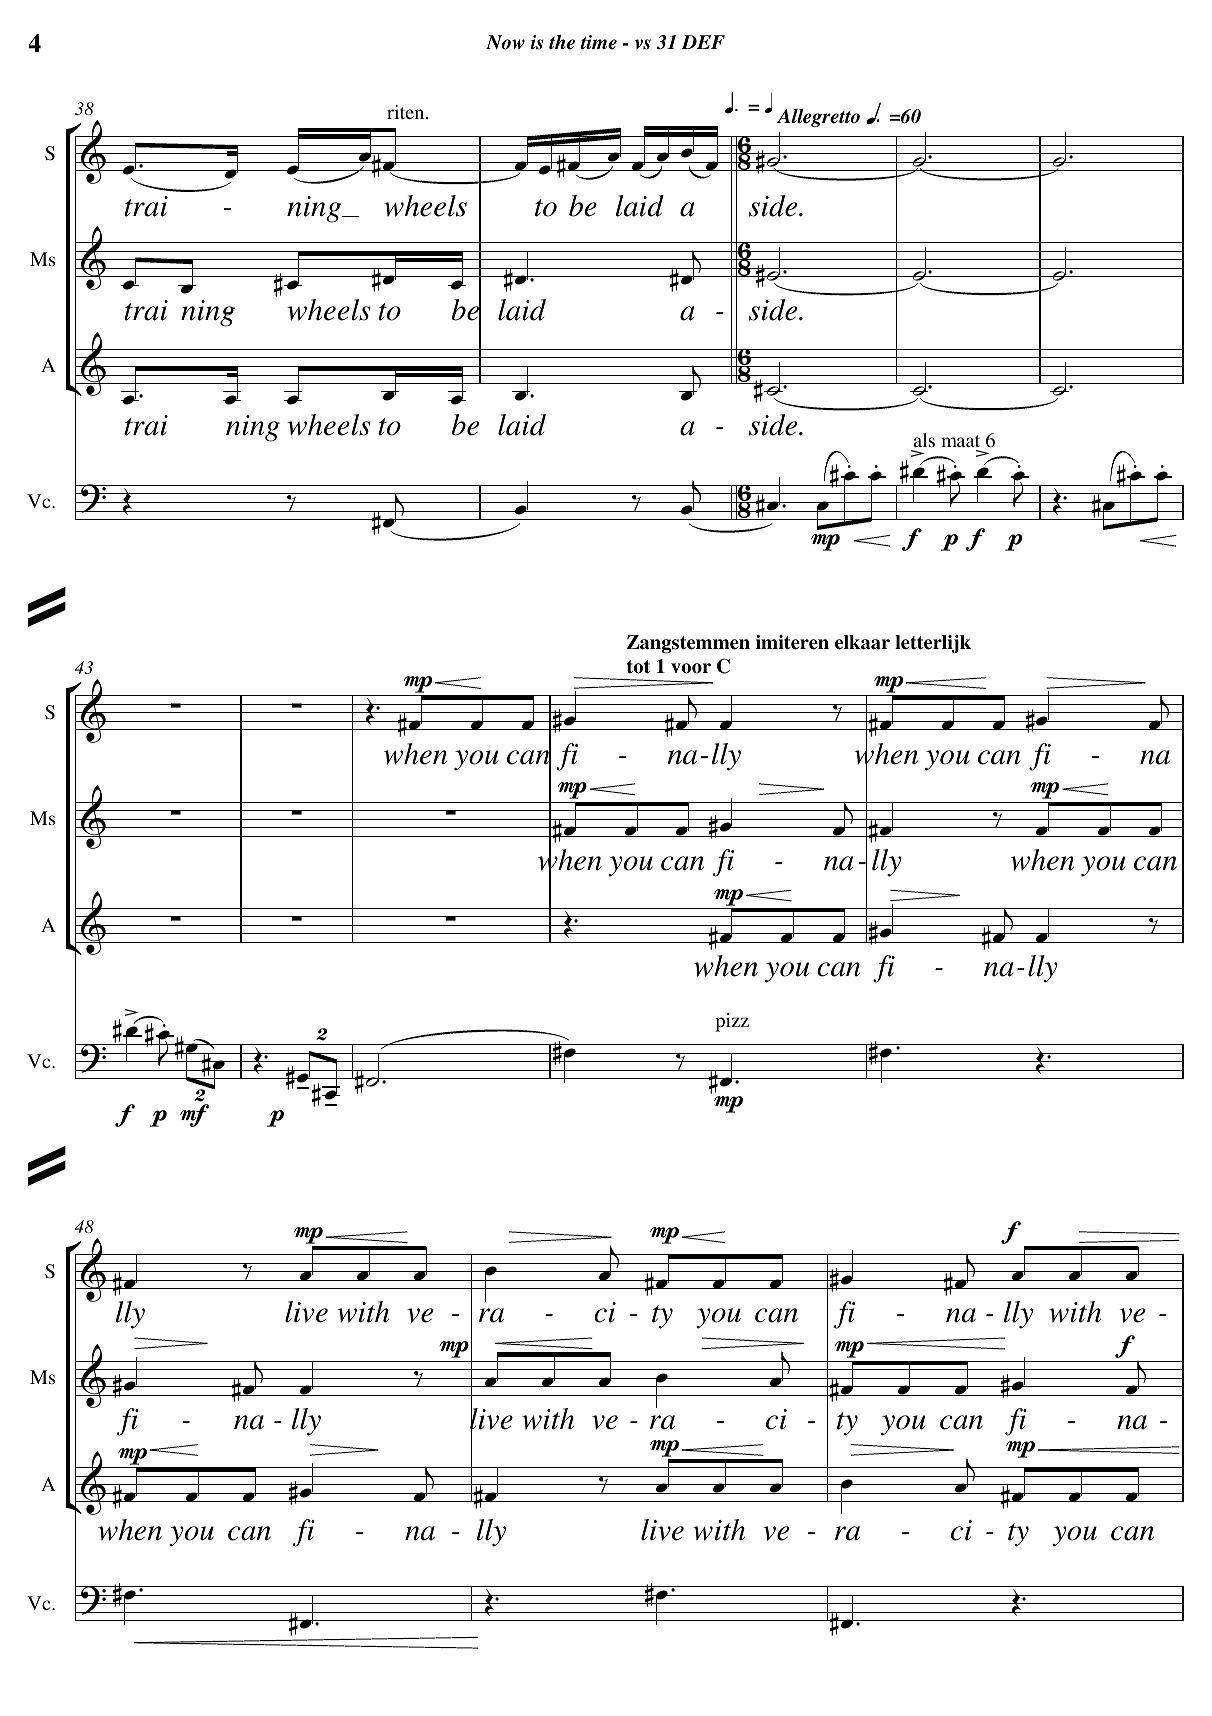 The height and width of the document is (1716, 1212). What do you see at coordinates (703, 42) in the document?
I see `DEF` at bounding box center [703, 42].
